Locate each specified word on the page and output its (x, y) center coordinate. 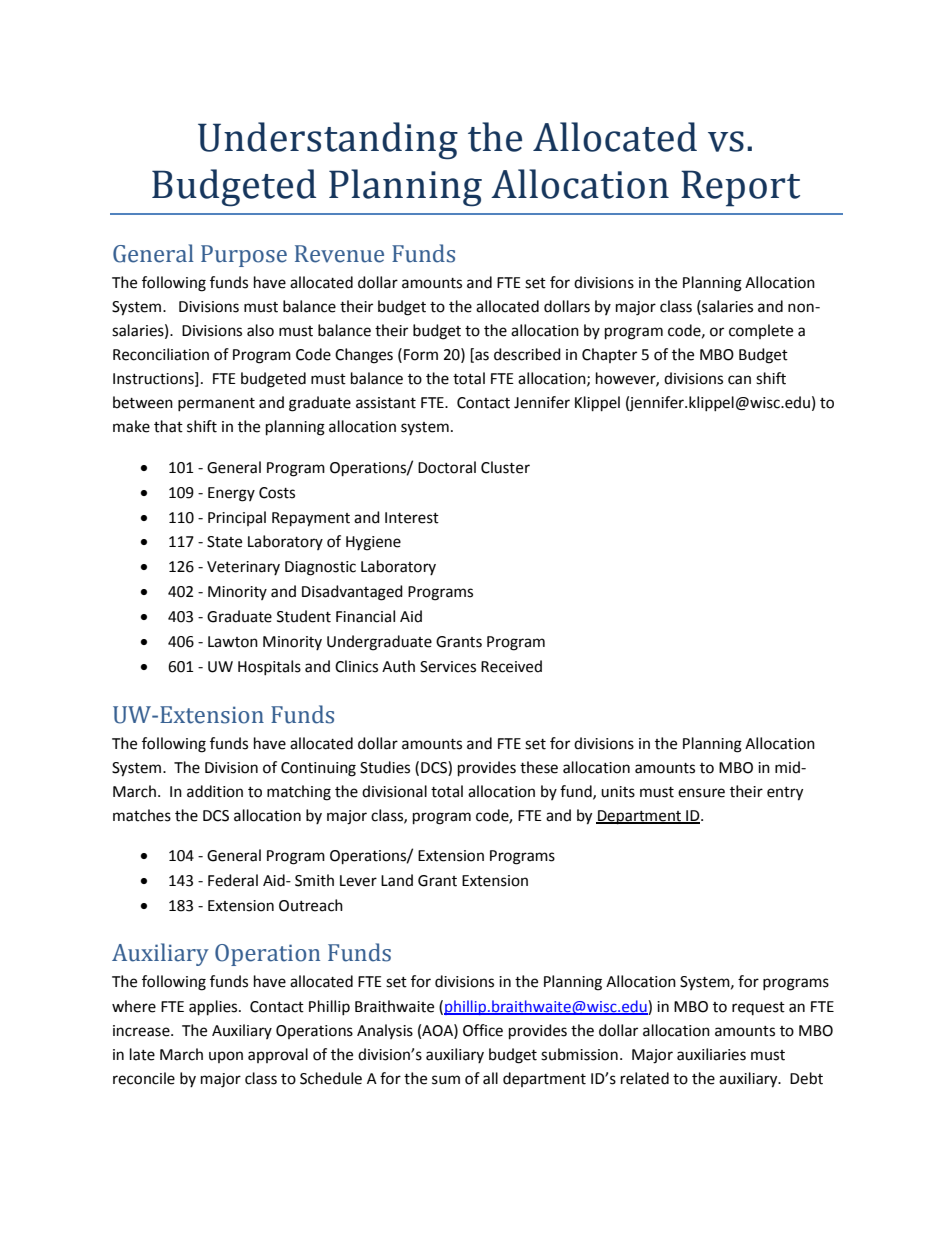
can (739, 380)
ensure (701, 793)
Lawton (233, 642)
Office (483, 1030)
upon (226, 1057)
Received (511, 666)
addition (215, 791)
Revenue (339, 254)
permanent (216, 404)
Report (740, 188)
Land (397, 880)
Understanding (328, 141)
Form (421, 355)
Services (448, 667)
